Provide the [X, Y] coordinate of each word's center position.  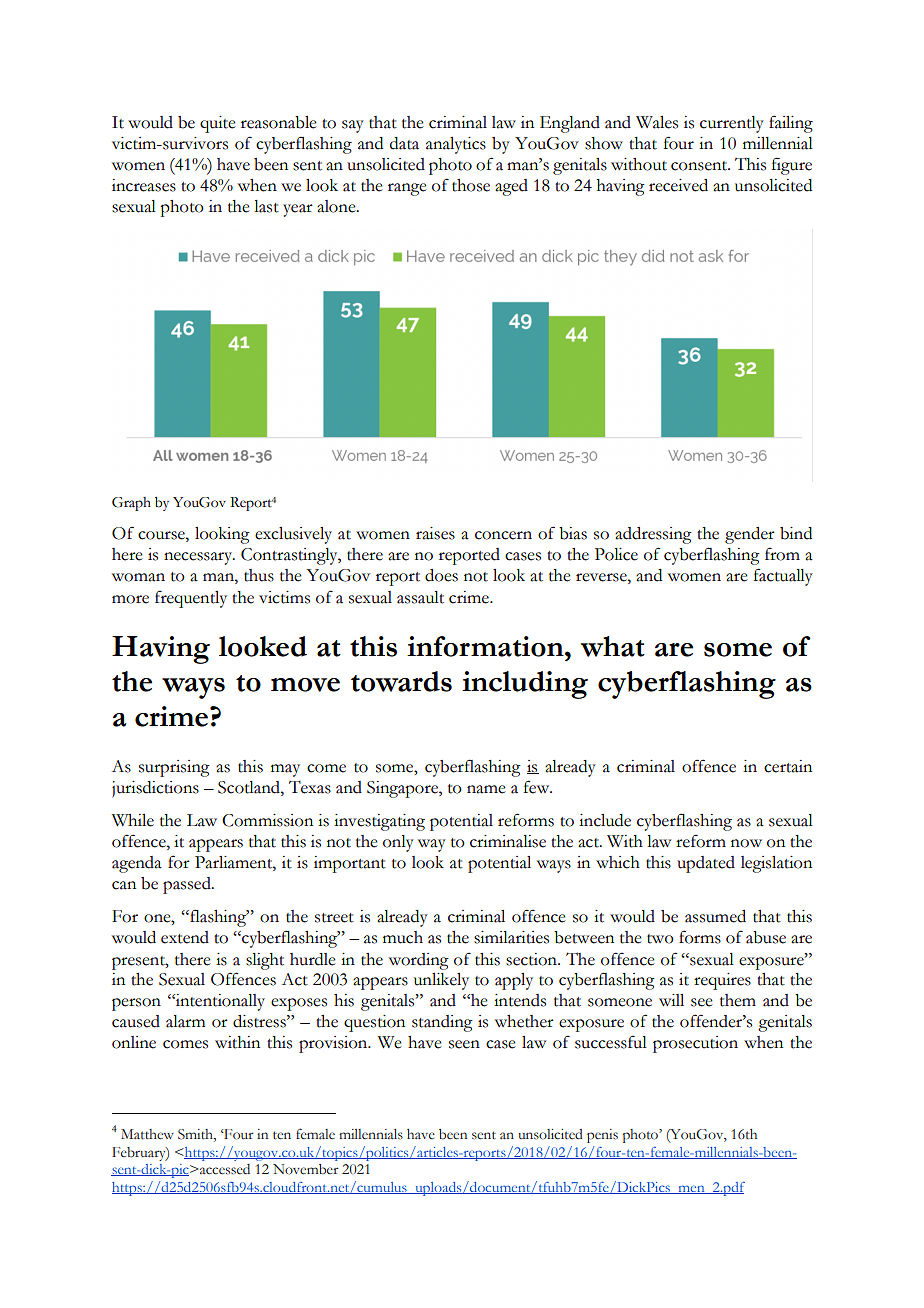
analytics [456, 145]
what [613, 646]
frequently [191, 599]
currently [732, 124]
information [486, 646]
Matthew [147, 1134]
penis [602, 1136]
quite [218, 124]
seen [464, 1044]
